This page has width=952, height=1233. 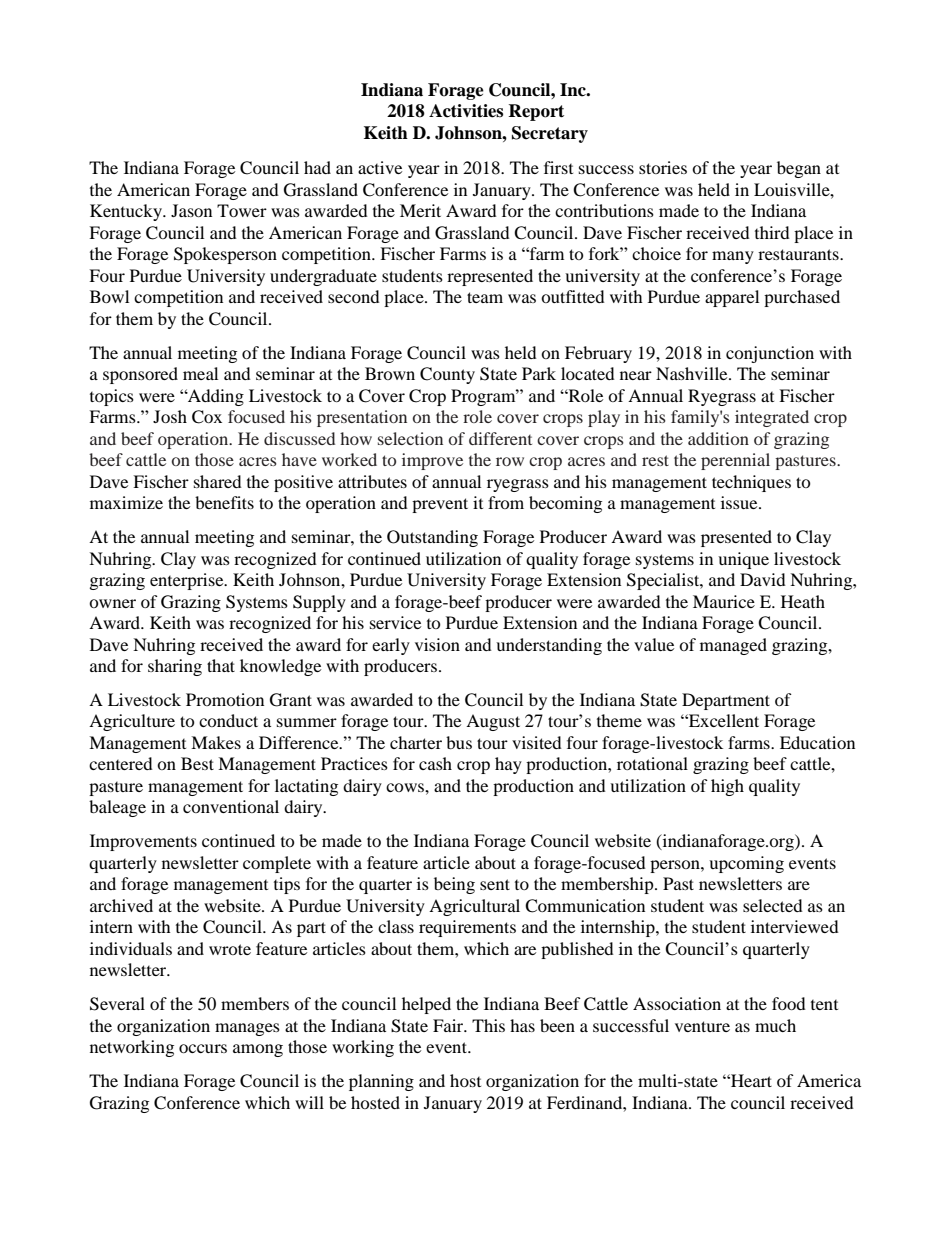 I want to click on upcoming, so click(x=746, y=864).
